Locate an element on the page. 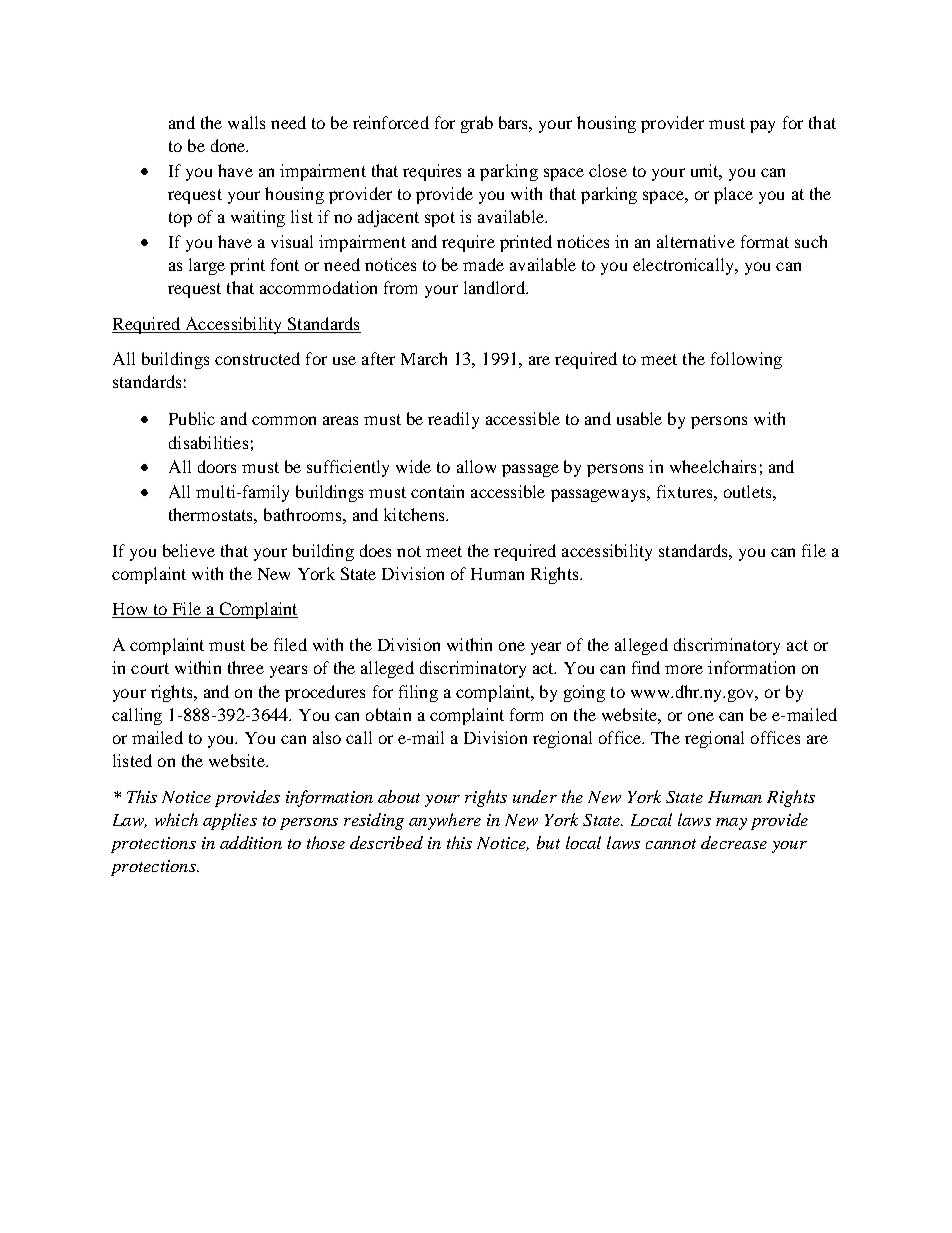  done is located at coordinates (229, 145).
